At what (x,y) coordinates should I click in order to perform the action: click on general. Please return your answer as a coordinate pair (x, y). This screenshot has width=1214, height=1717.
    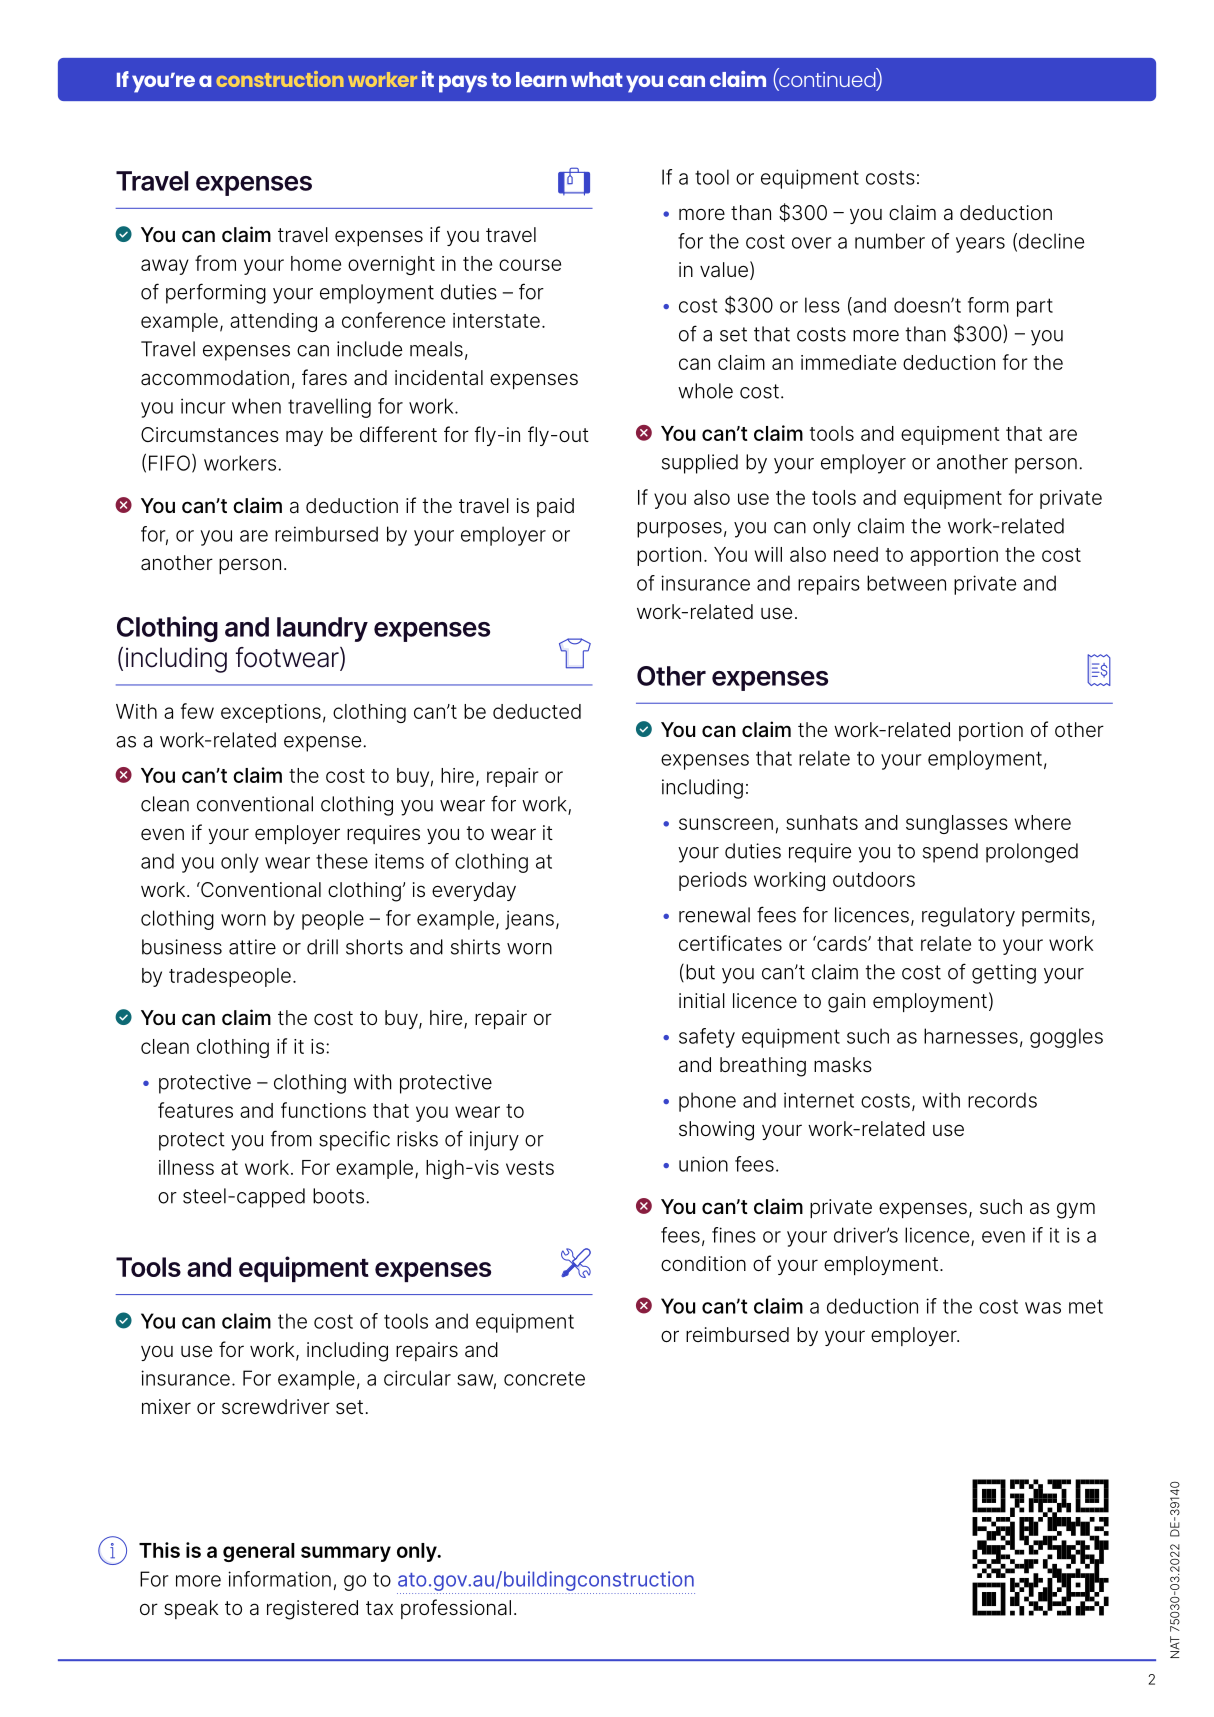
    Looking at the image, I should click on (259, 1552).
